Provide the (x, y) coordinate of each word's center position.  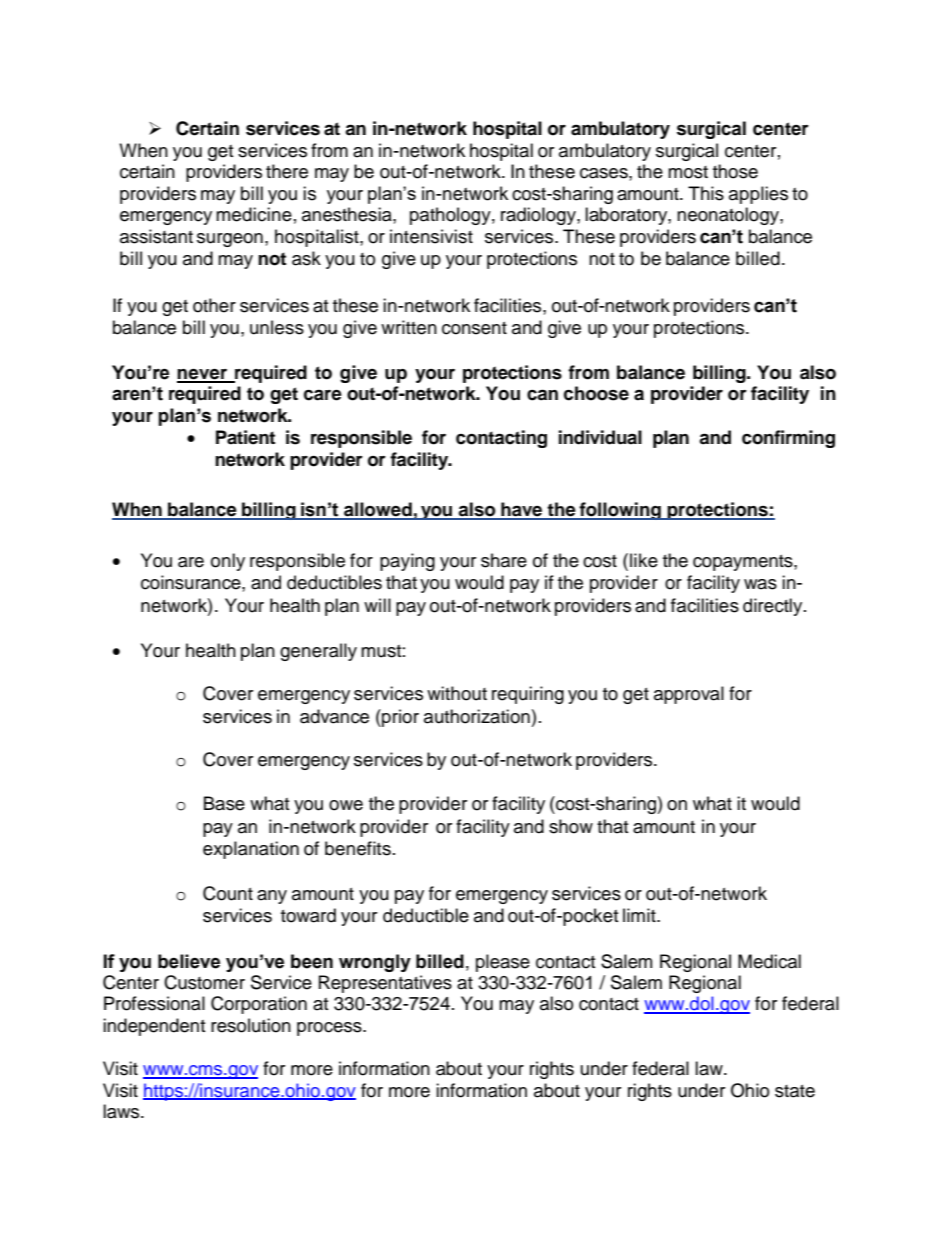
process (330, 1029)
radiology (539, 216)
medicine (254, 214)
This (706, 193)
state (795, 1091)
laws (122, 1111)
